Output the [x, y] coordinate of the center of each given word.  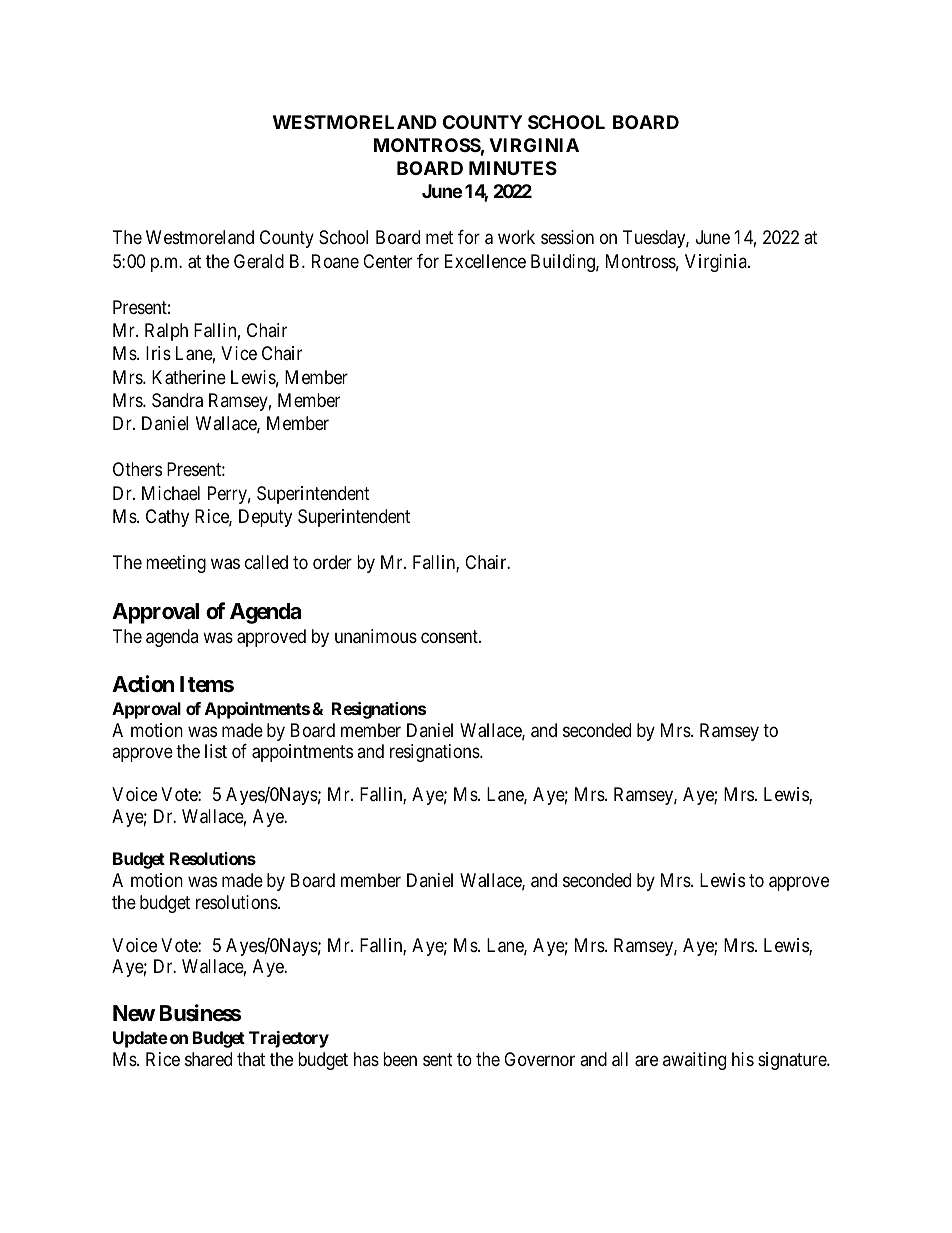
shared [208, 1059]
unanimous [376, 636]
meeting [176, 564]
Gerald [259, 261]
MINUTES [513, 168]
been [400, 1059]
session [567, 237]
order [332, 562]
